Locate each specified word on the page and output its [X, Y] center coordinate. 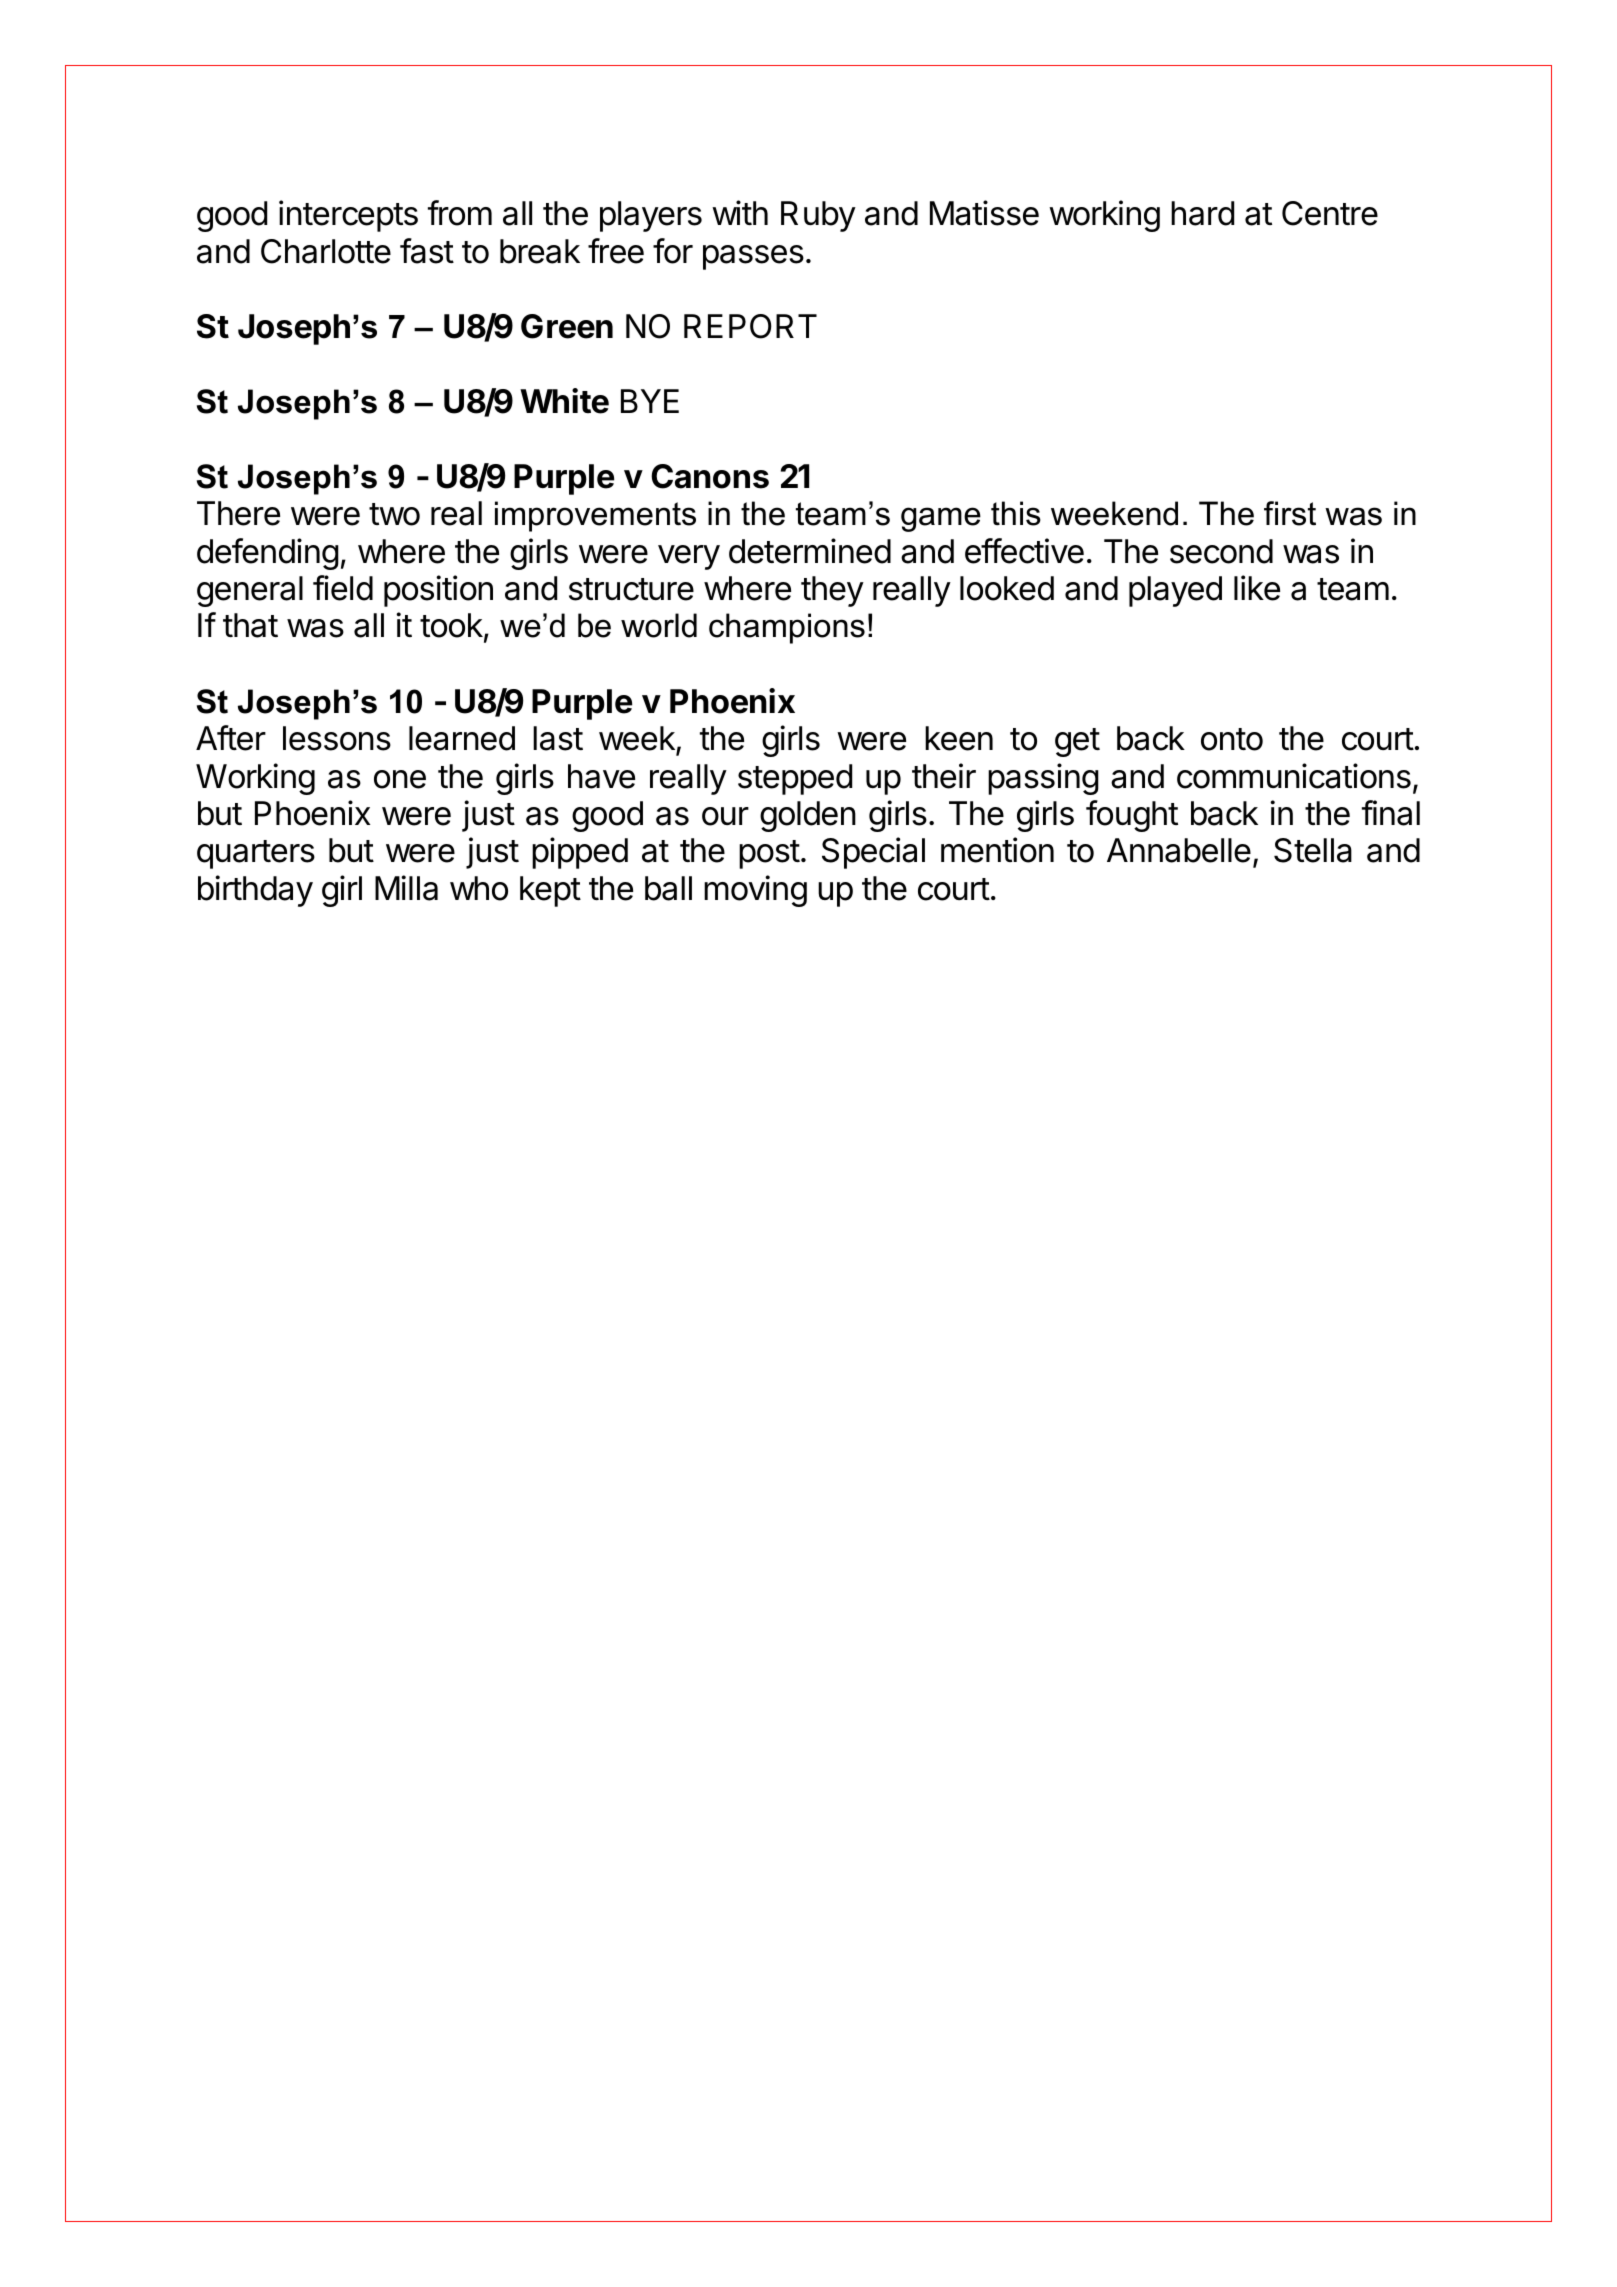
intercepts [348, 216]
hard [1202, 213]
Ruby [818, 216]
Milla [406, 888]
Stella [1313, 850]
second [1221, 551]
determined [810, 551]
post [769, 854]
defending [268, 554]
